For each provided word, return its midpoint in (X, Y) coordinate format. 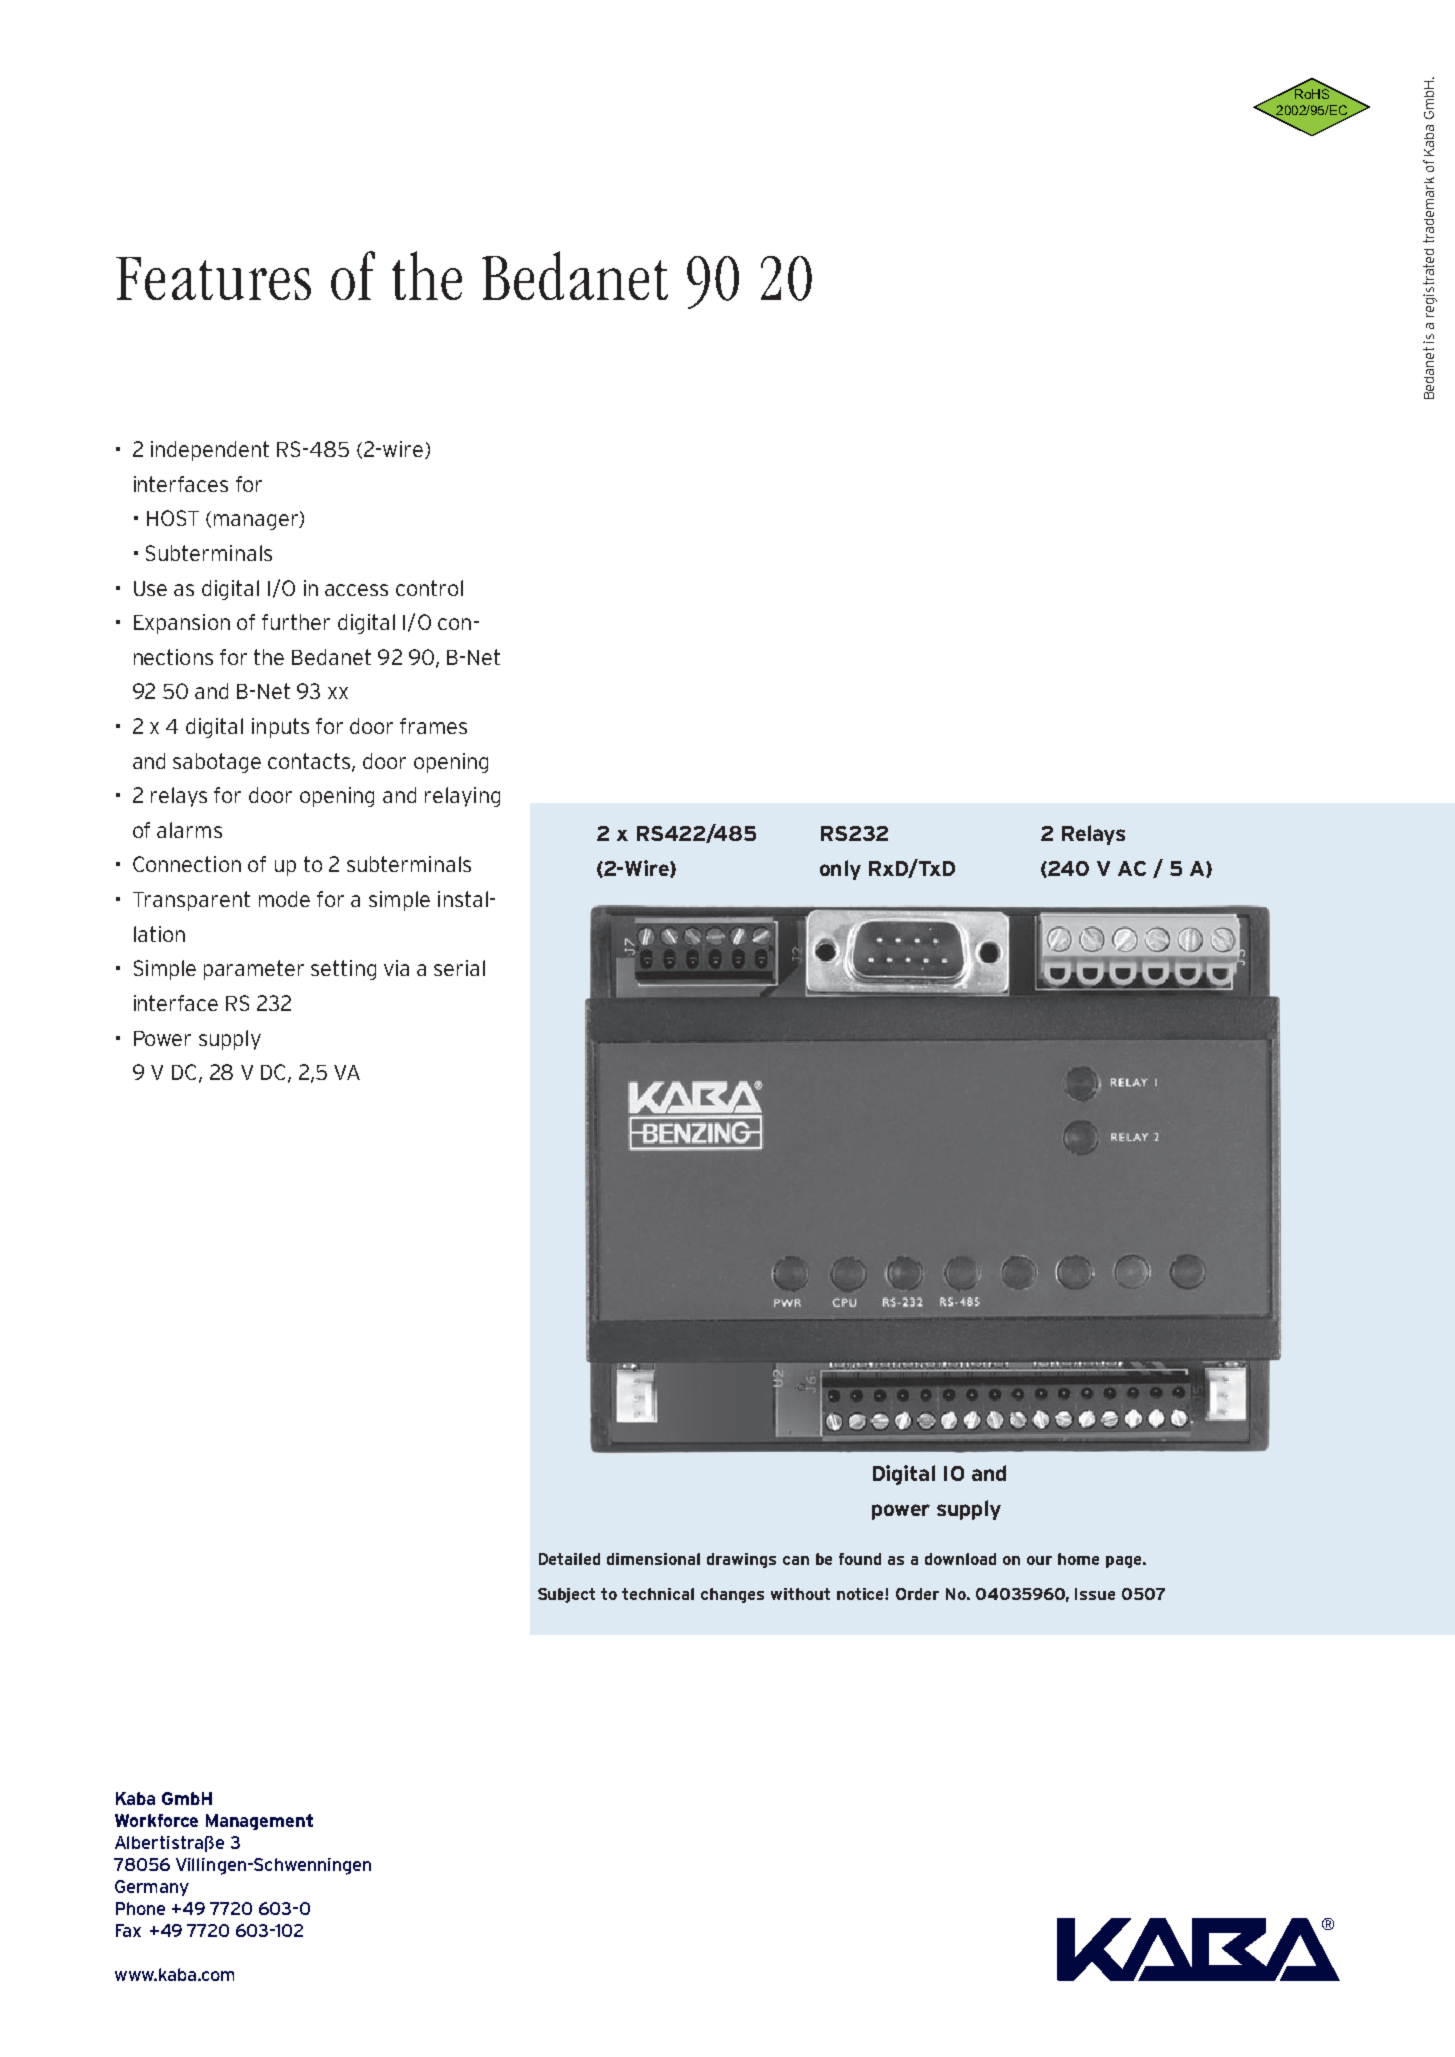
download (960, 1559)
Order (917, 1594)
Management (259, 1822)
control (429, 588)
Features (213, 278)
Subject (566, 1595)
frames (433, 726)
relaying (462, 797)
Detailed (569, 1559)
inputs (280, 728)
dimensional (653, 1559)
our (1039, 1560)
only (840, 870)
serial (459, 968)
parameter (254, 970)
